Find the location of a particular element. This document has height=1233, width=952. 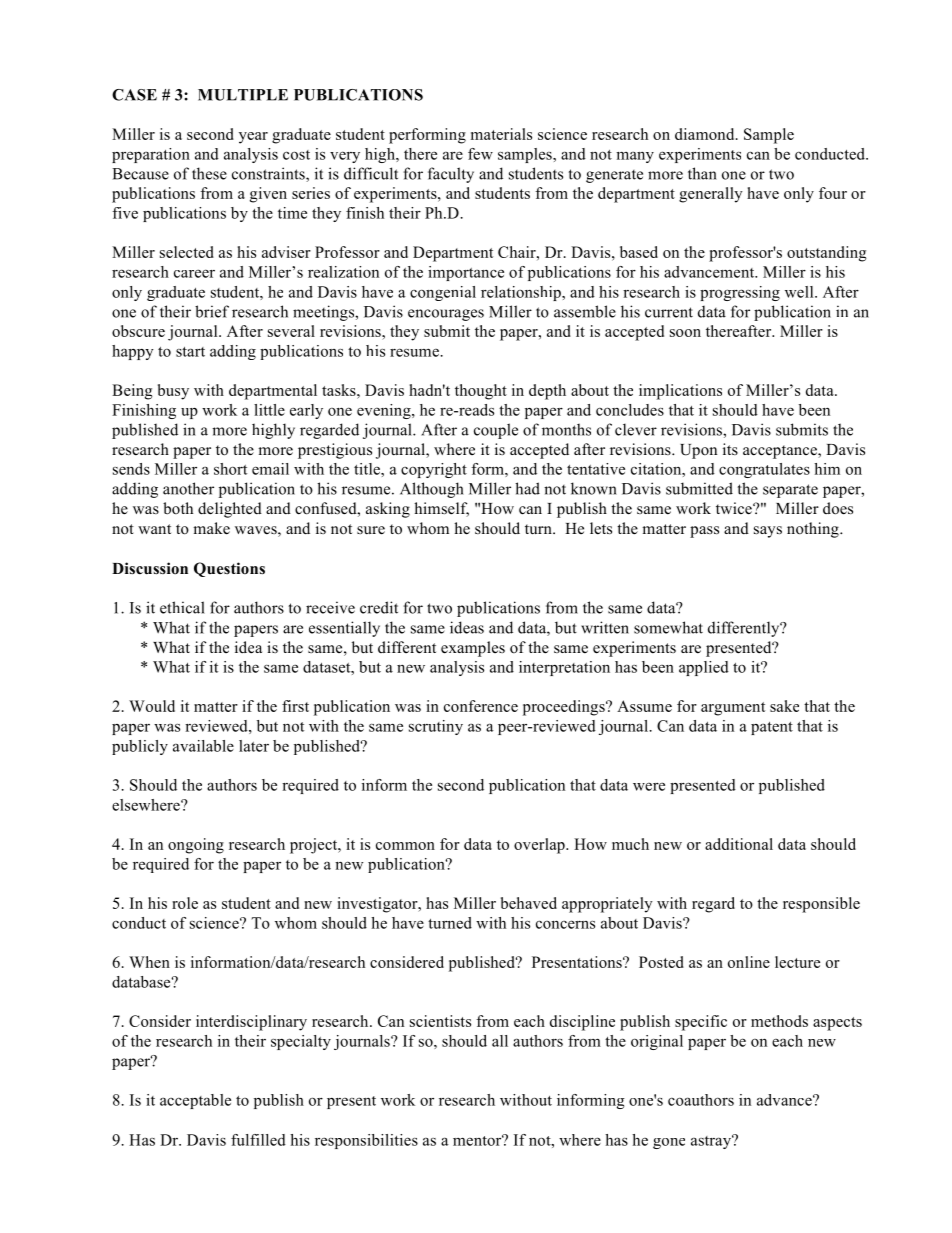

congratulates is located at coordinates (764, 470).
